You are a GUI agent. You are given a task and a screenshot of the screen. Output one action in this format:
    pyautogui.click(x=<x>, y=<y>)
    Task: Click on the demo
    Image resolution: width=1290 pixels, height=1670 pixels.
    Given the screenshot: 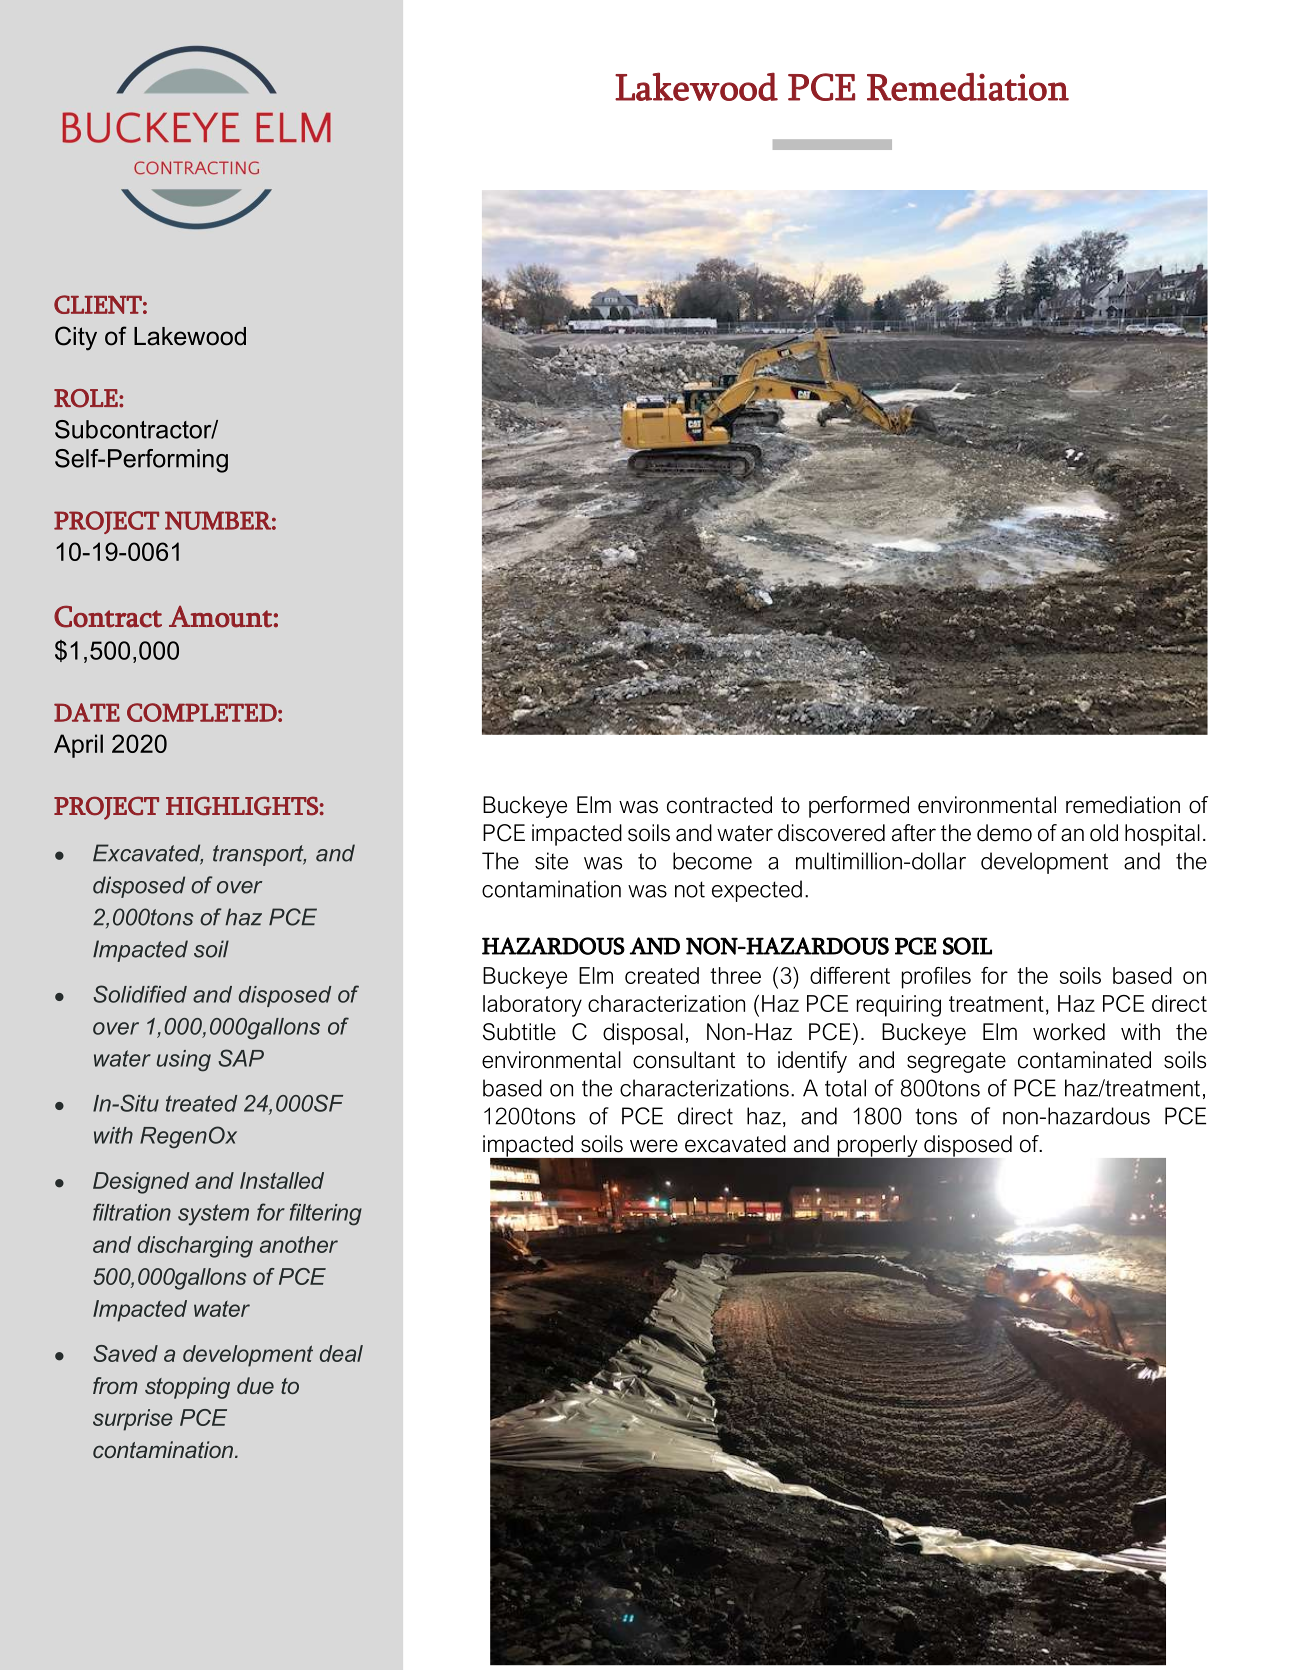 What is the action you would take?
    pyautogui.click(x=1004, y=833)
